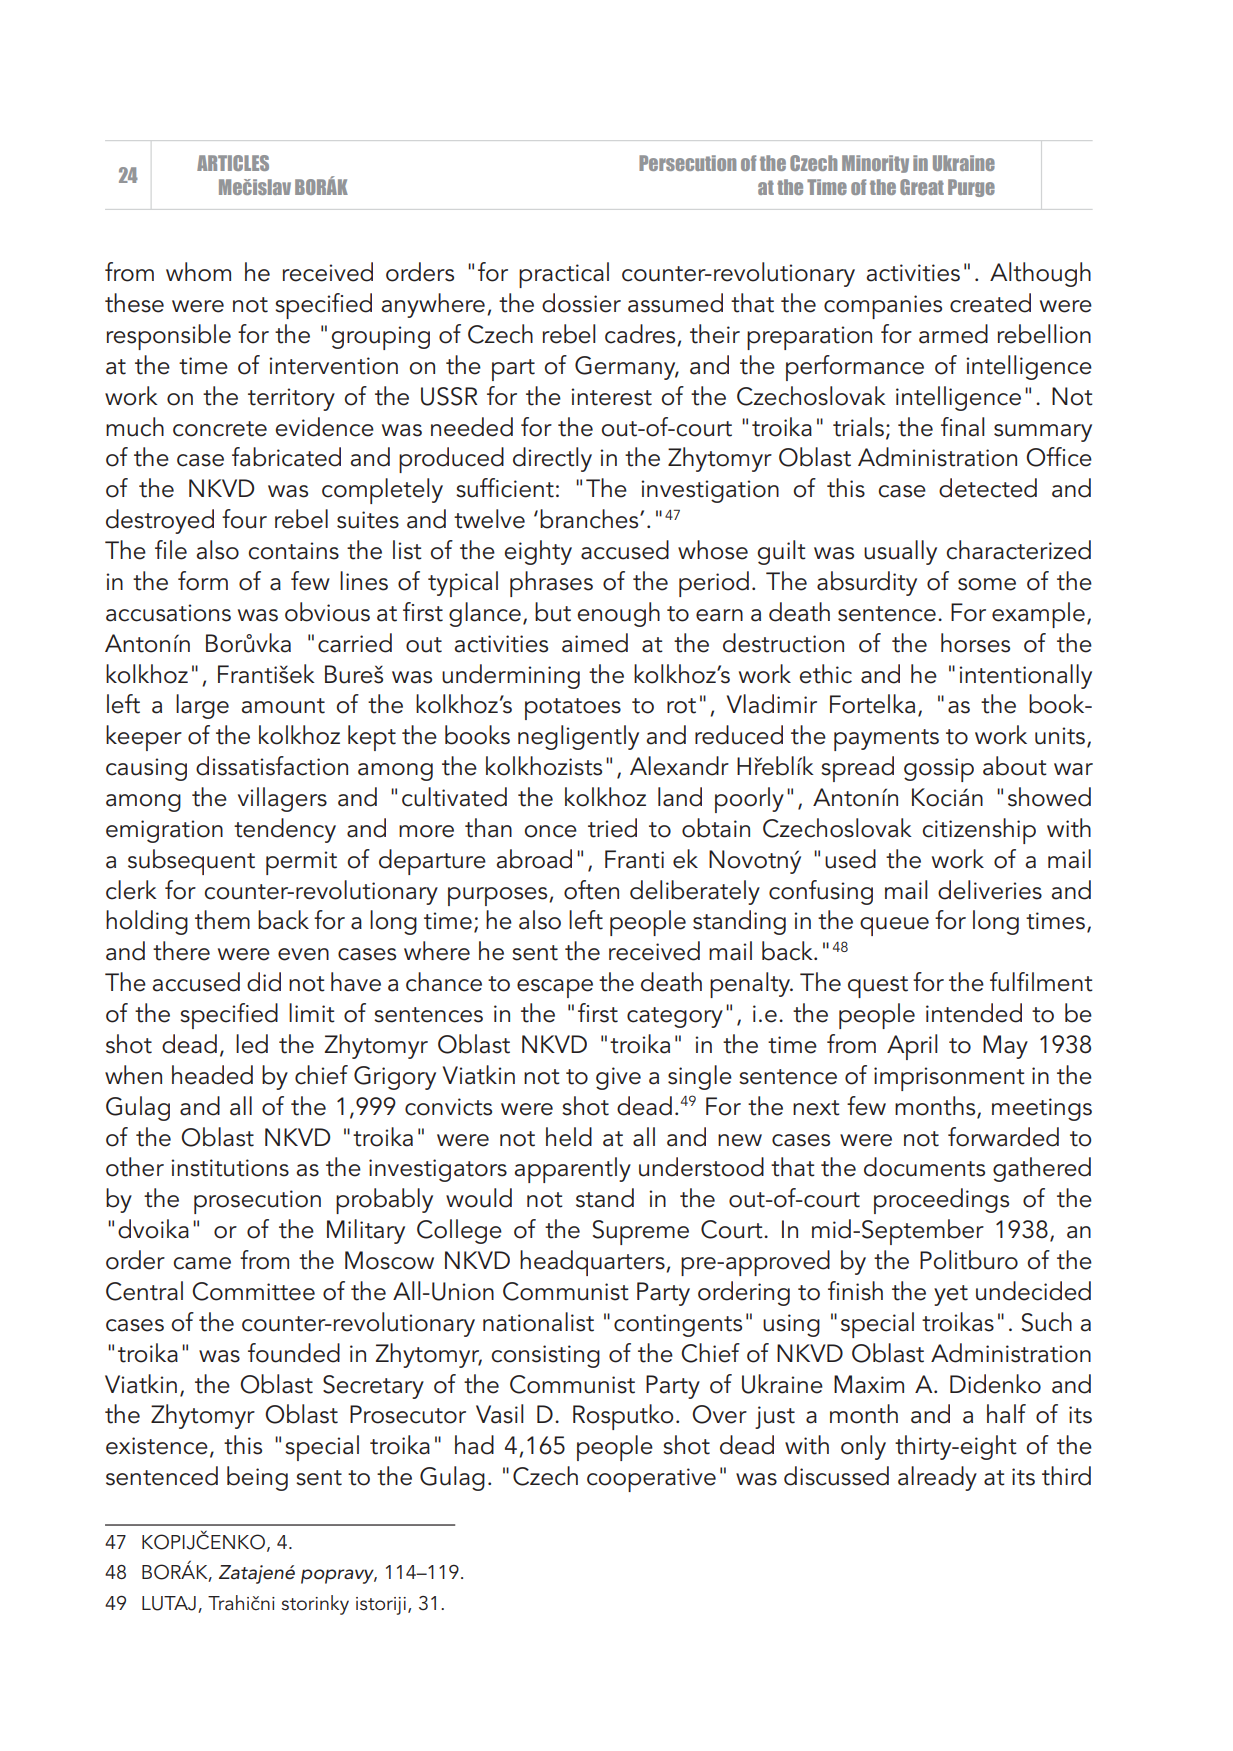 This image has width=1233, height=1751. Describe the element at coordinates (612, 828) in the image. I see `tried` at that location.
